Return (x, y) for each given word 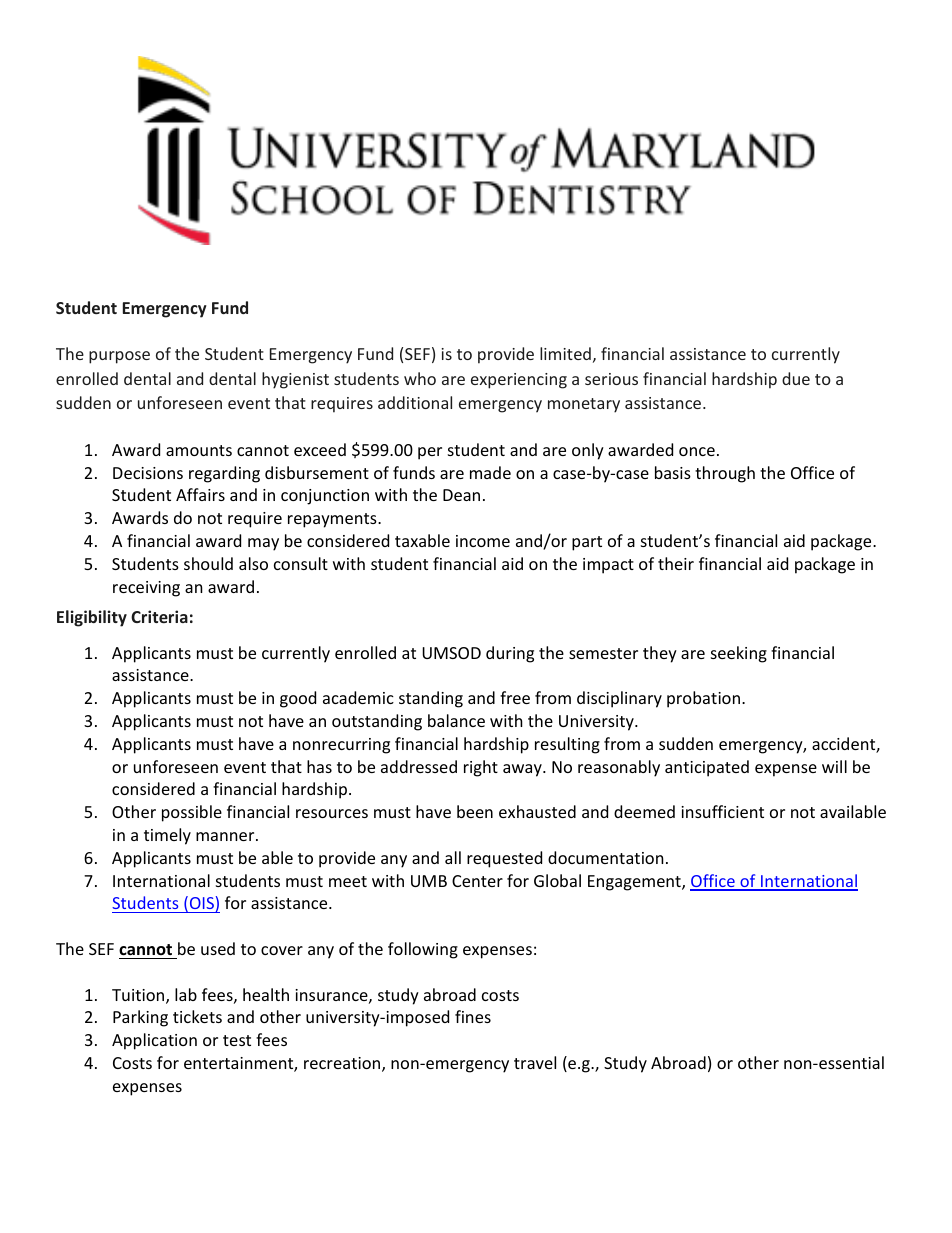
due (796, 378)
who (420, 378)
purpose (119, 357)
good (298, 699)
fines (473, 1016)
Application (154, 1041)
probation (703, 699)
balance (456, 720)
